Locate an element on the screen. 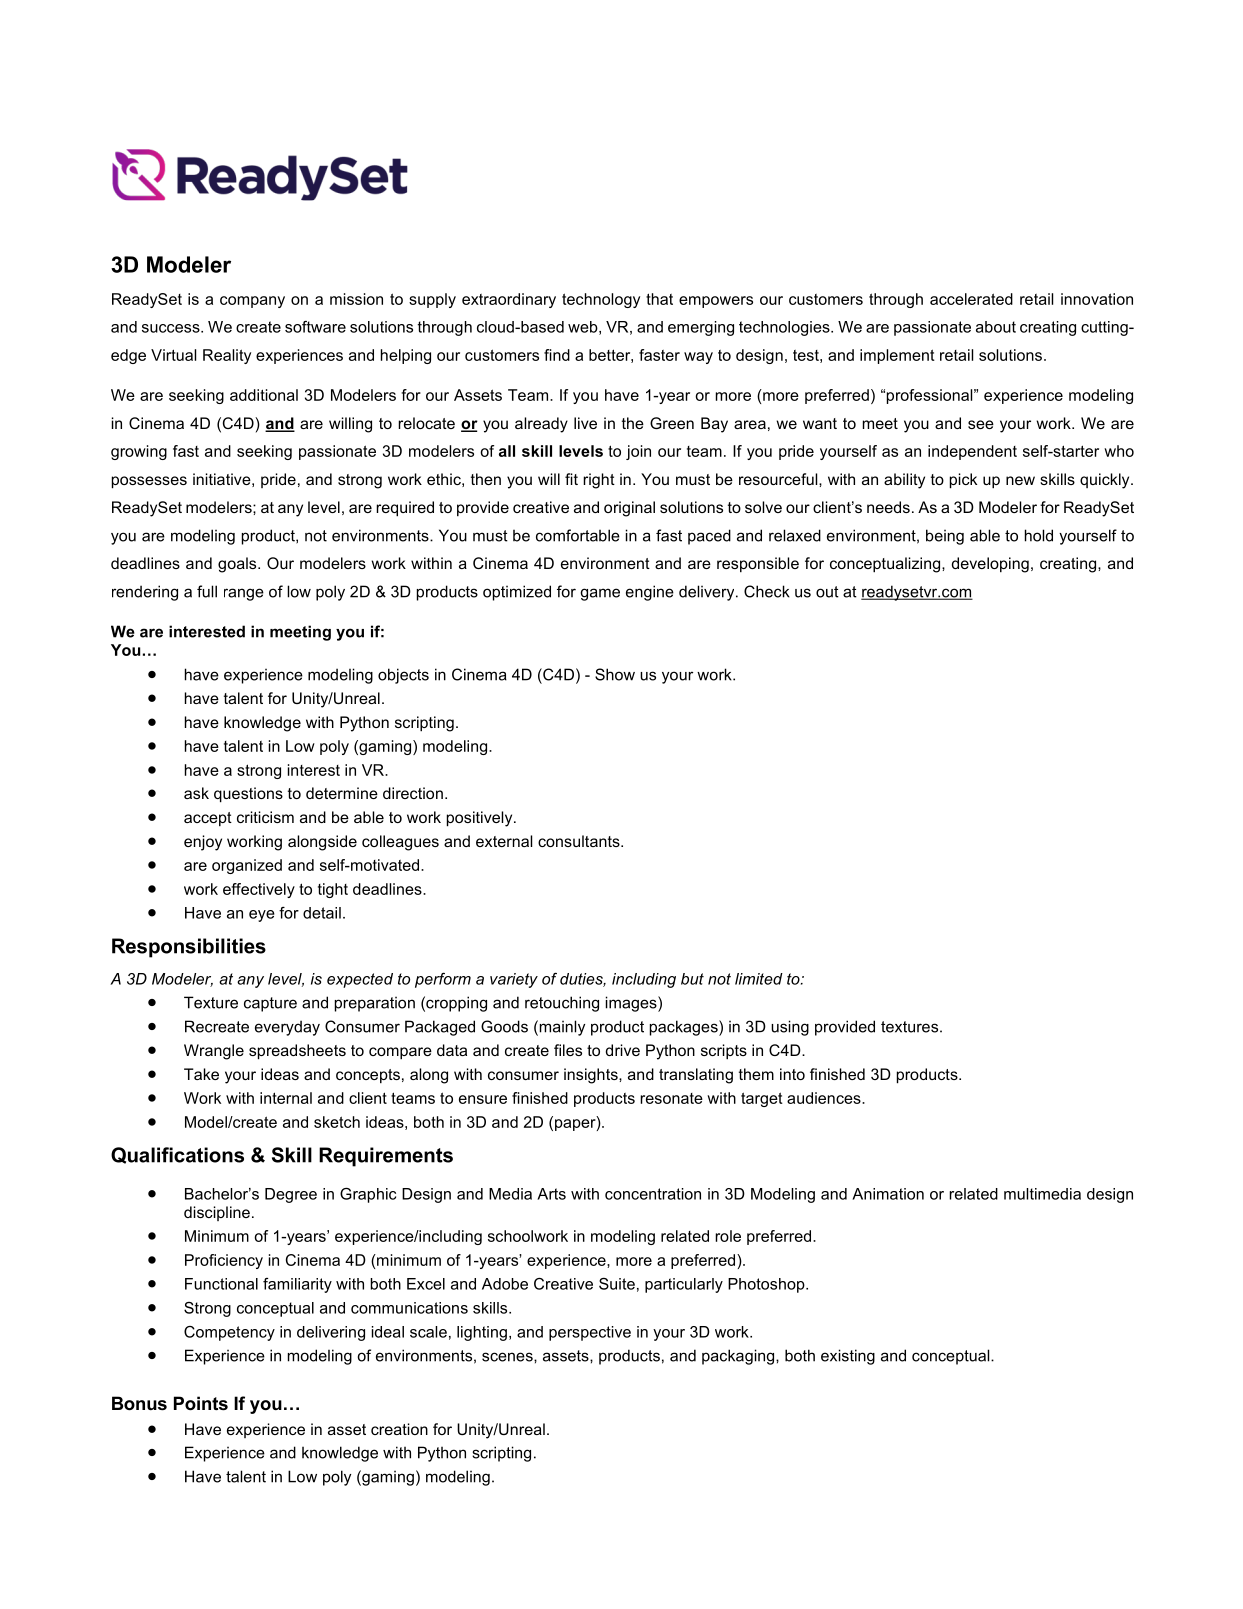 This screenshot has width=1243, height=1609. Points is located at coordinates (201, 1403).
